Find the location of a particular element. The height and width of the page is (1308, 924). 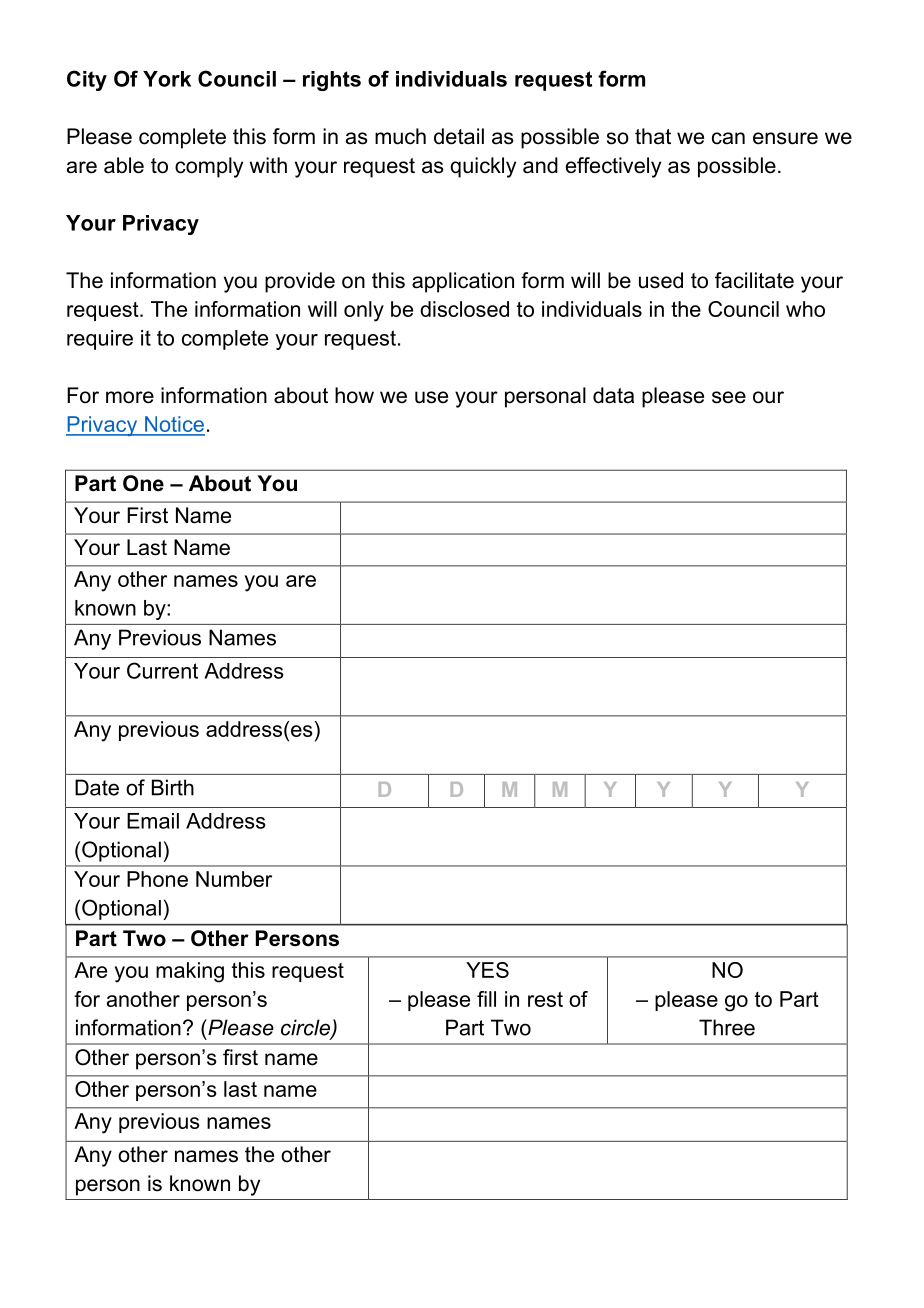

YES is located at coordinates (487, 970).
